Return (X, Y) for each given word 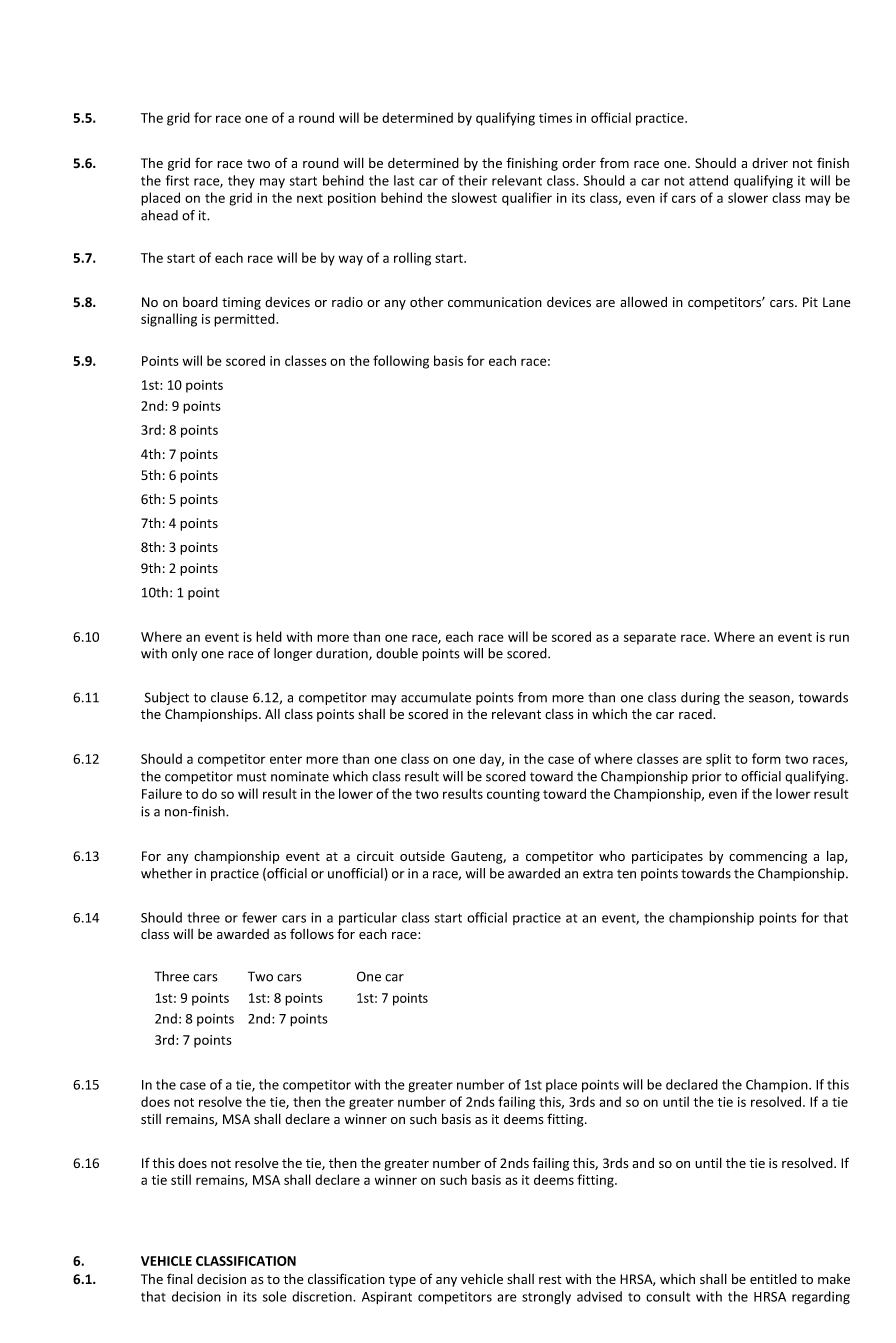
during (700, 698)
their (472, 180)
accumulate (436, 697)
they (241, 182)
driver (770, 163)
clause (229, 697)
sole (275, 1296)
